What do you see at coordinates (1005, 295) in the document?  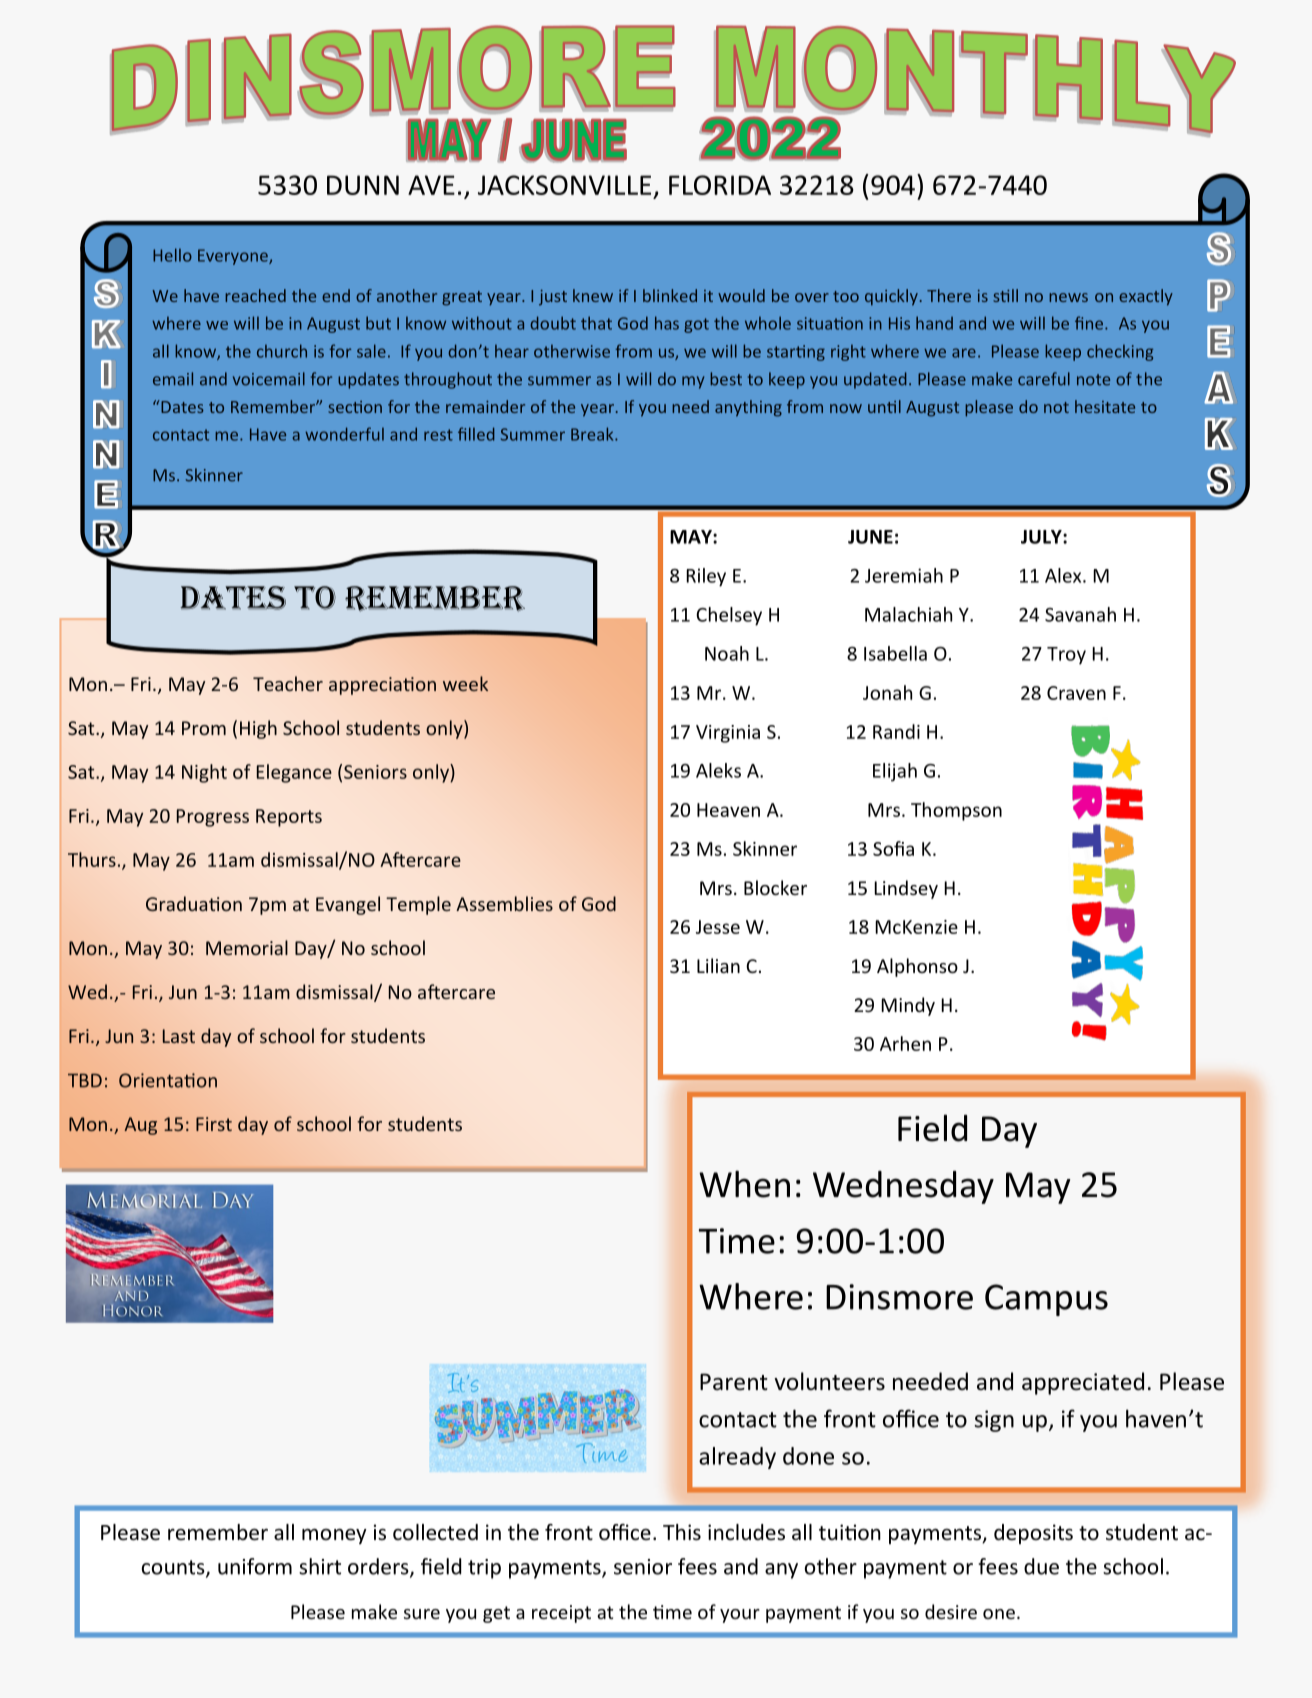 I see `still` at bounding box center [1005, 295].
